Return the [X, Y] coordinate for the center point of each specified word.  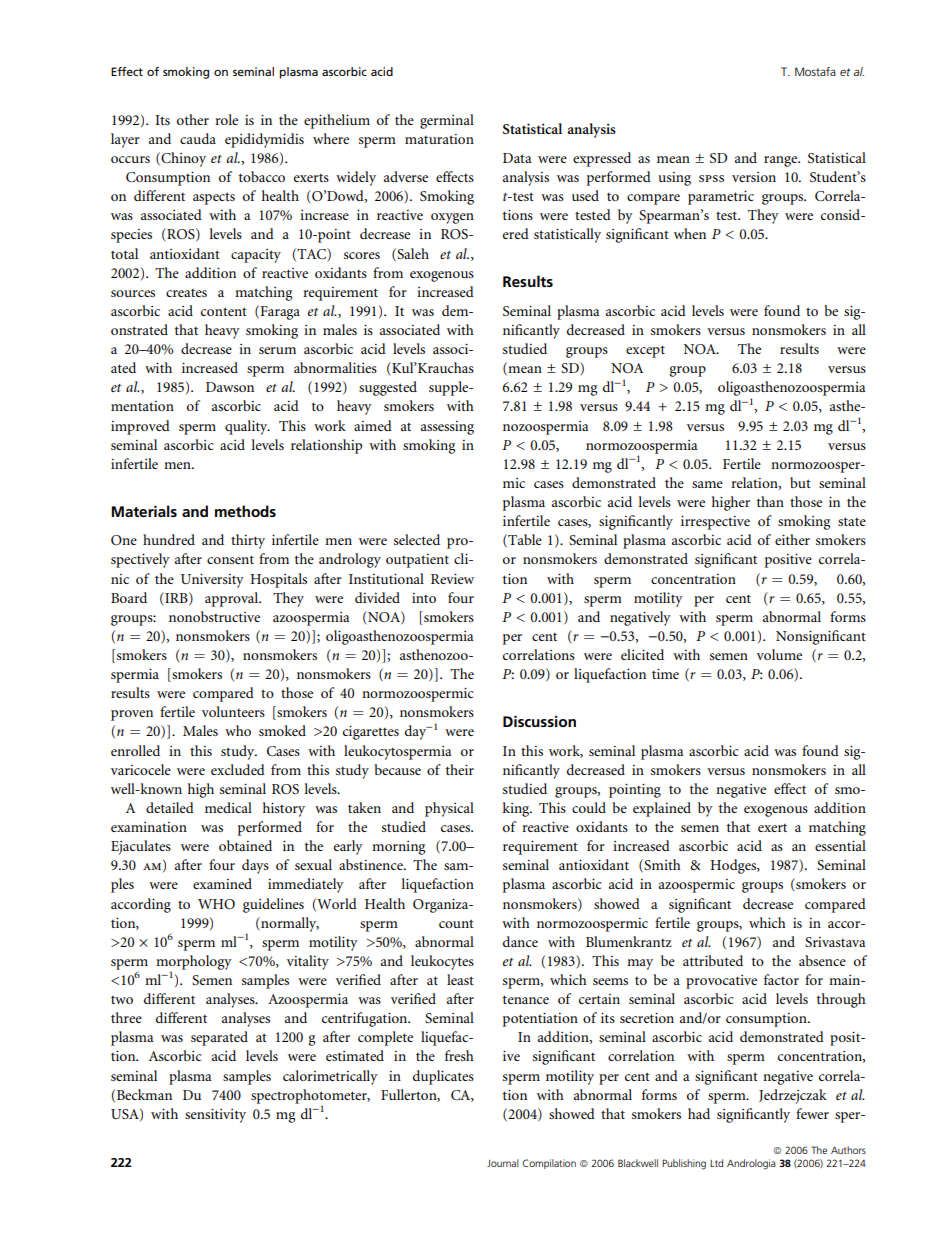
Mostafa [815, 71]
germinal [447, 121]
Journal [503, 1163]
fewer [812, 1113]
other [193, 119]
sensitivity [215, 1115]
